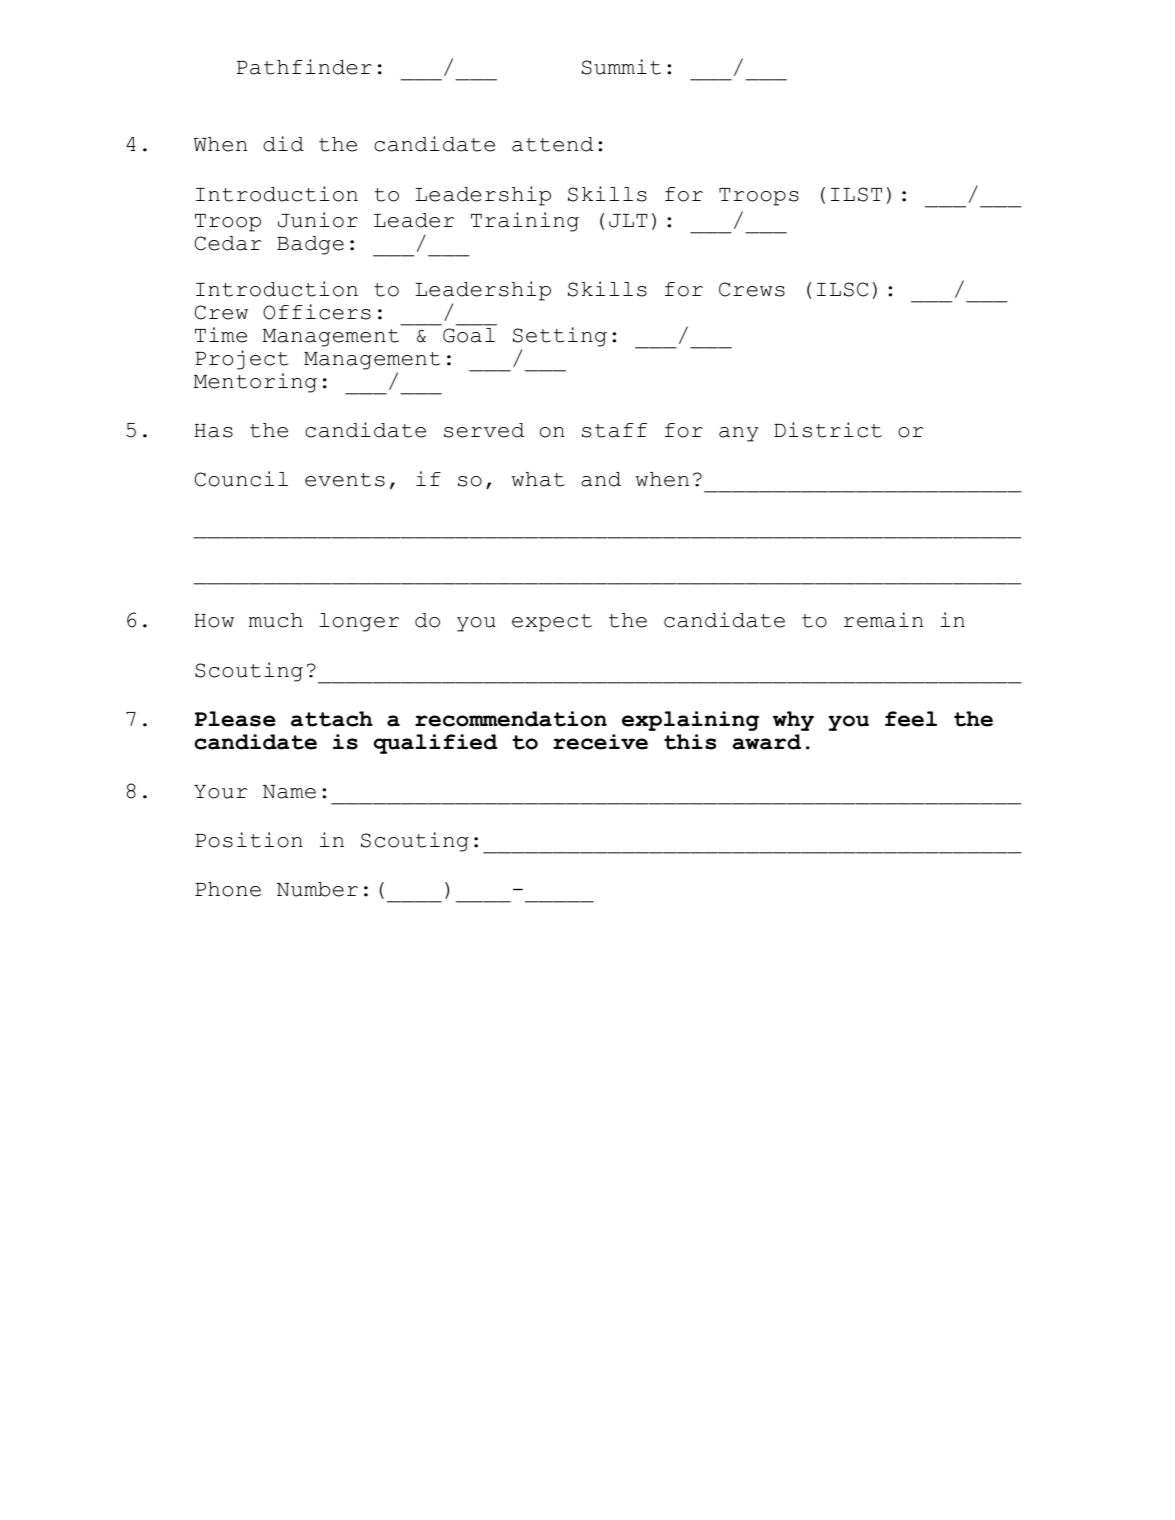 This image has height=1520, width=1175. What do you see at coordinates (828, 430) in the image?
I see `District` at bounding box center [828, 430].
